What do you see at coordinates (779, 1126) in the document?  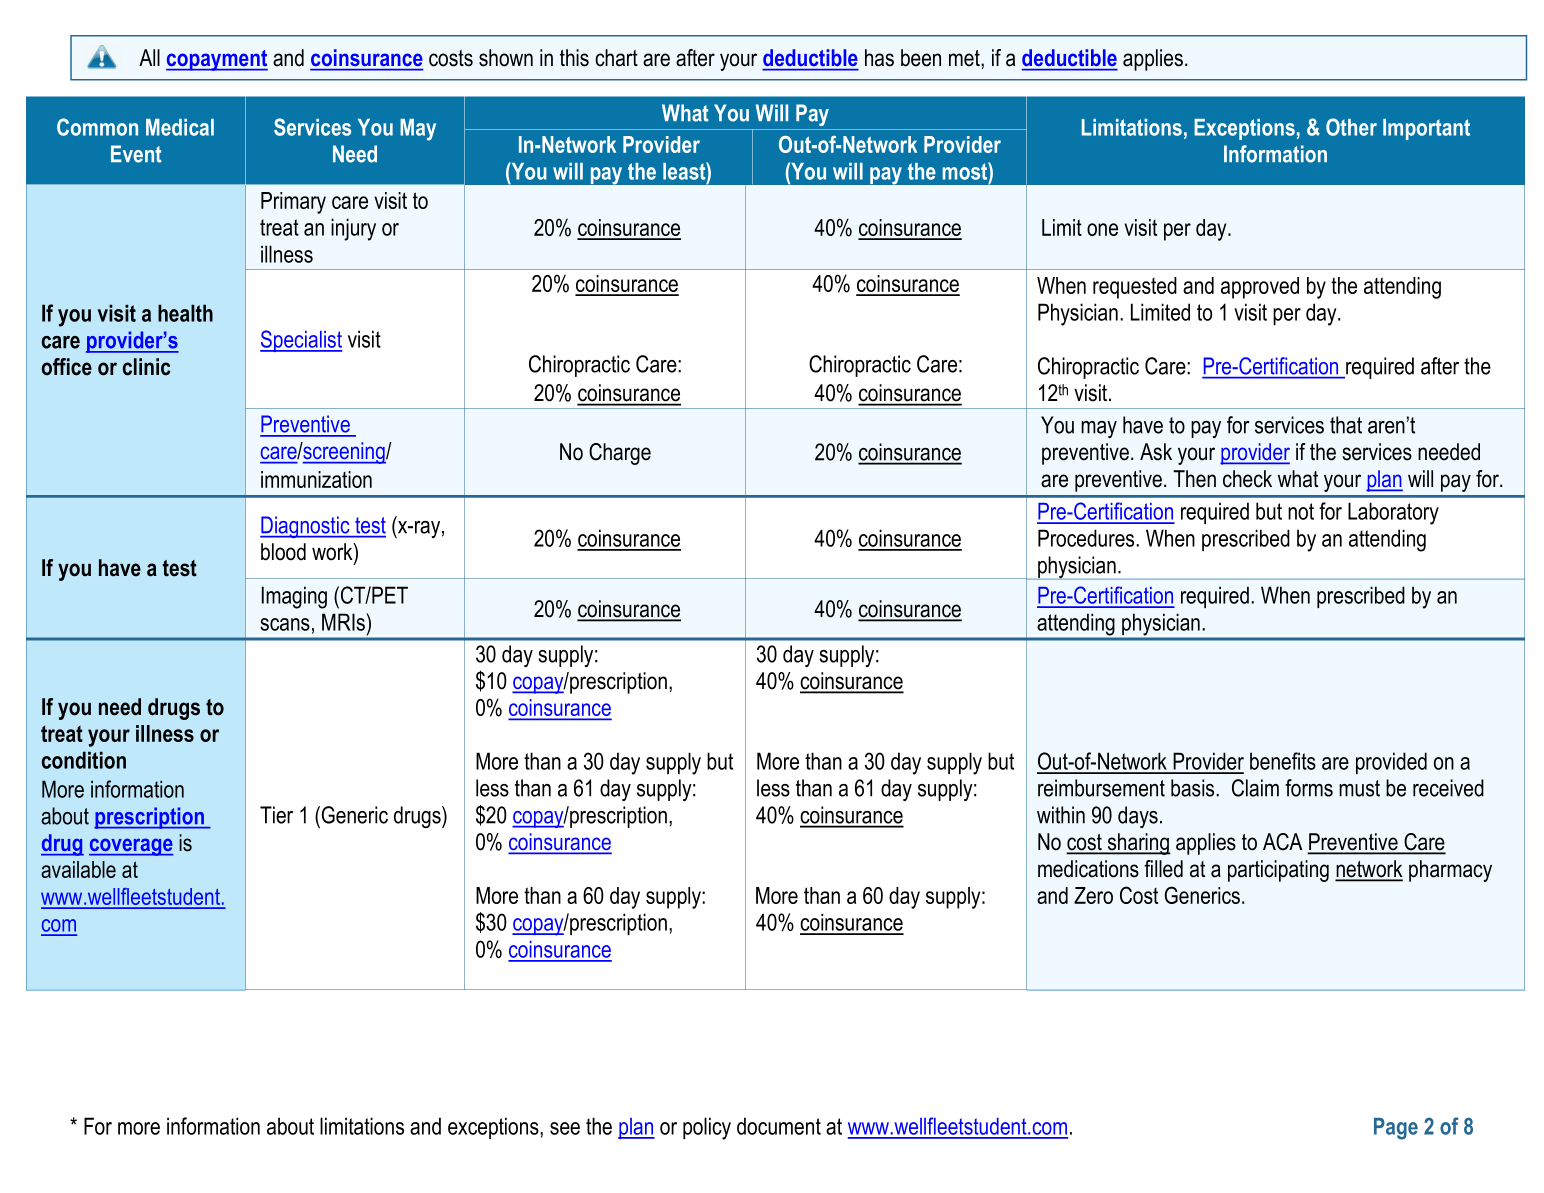 I see `document` at bounding box center [779, 1126].
